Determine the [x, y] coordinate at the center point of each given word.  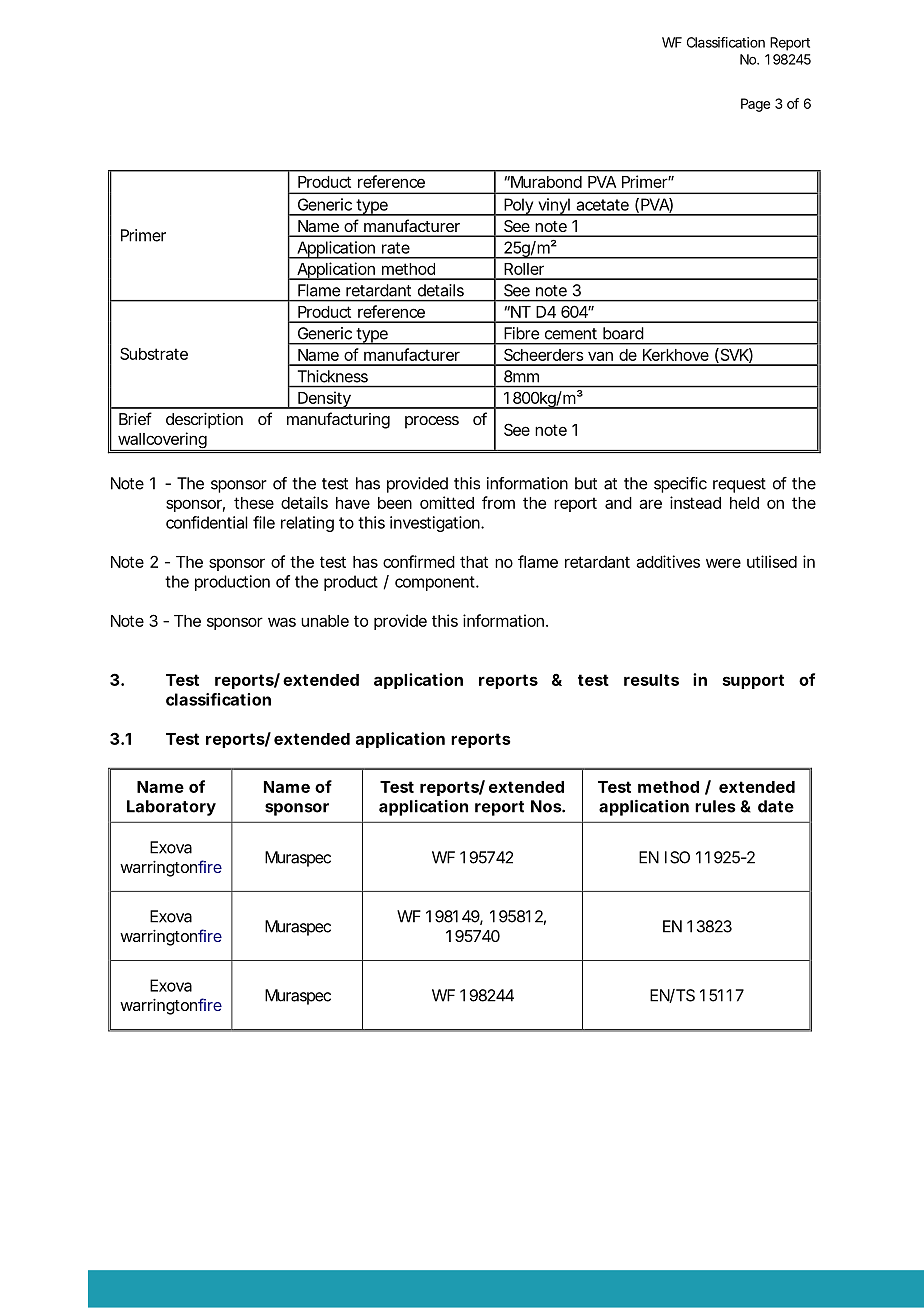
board [623, 333]
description [204, 421]
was [282, 622]
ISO [677, 857]
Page [755, 105]
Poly [518, 207]
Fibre [521, 333]
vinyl [554, 207]
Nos [547, 806]
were [723, 563]
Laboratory [171, 808]
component [436, 583]
